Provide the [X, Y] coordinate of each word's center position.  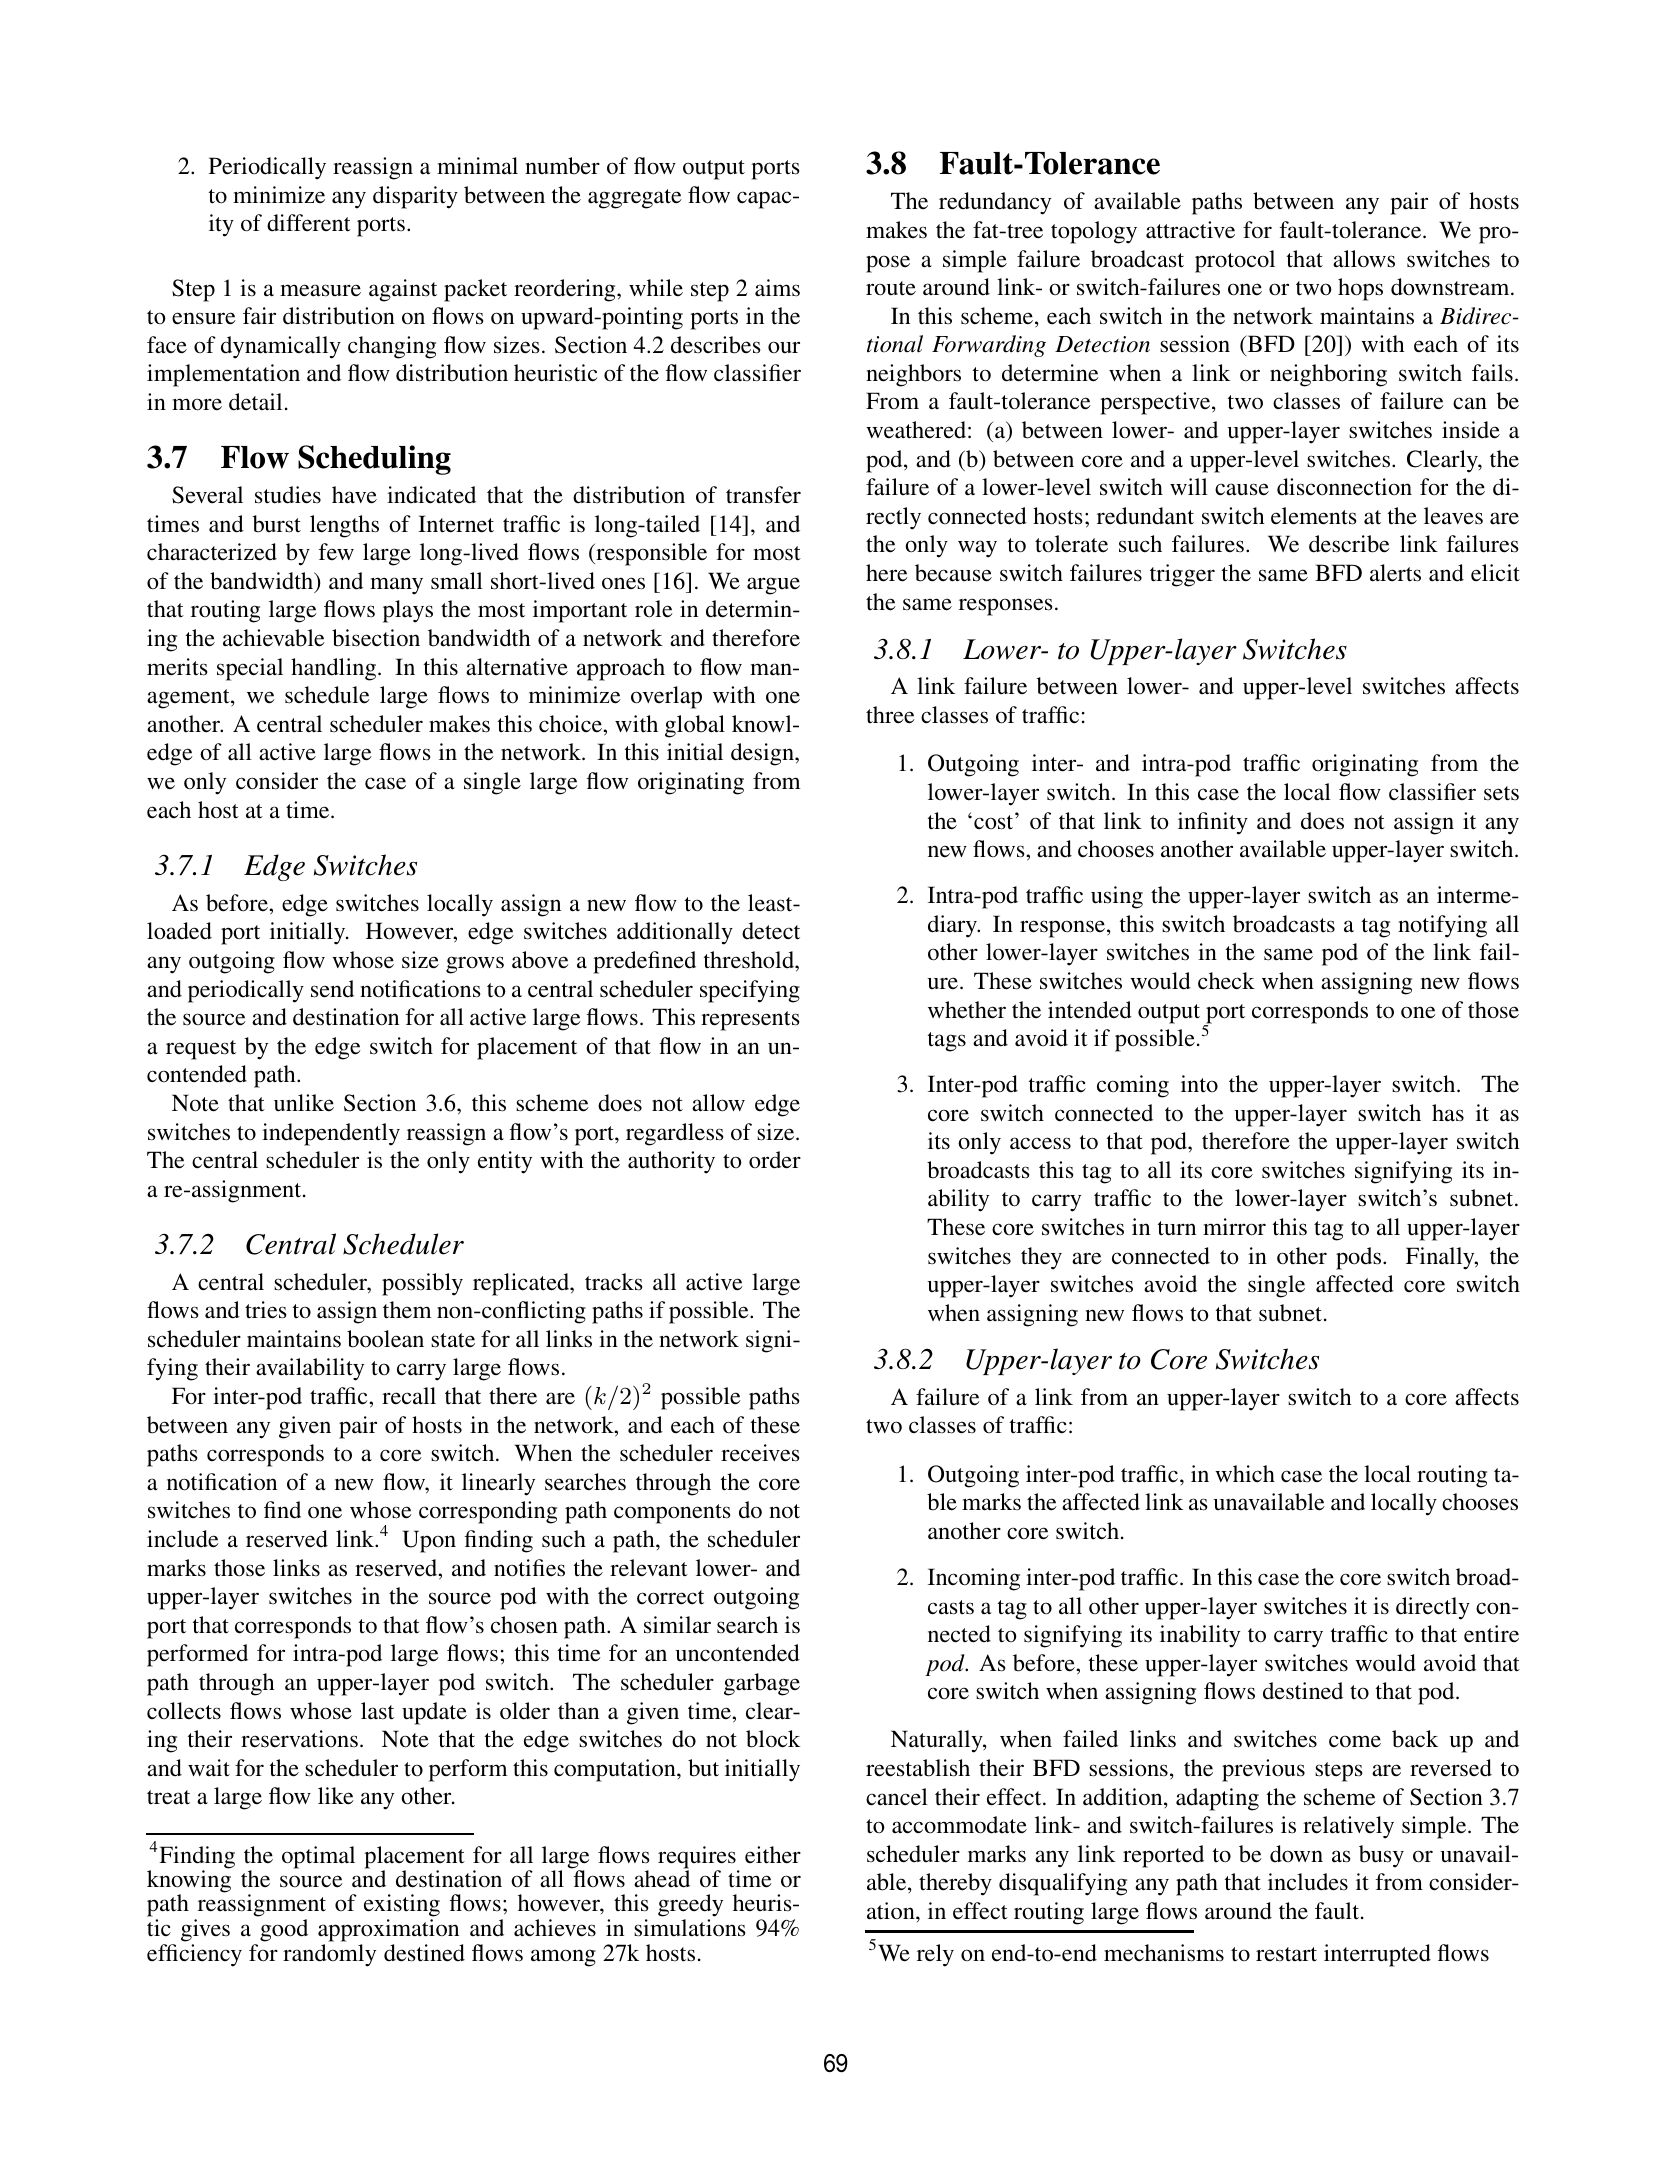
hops [1360, 289]
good [284, 1930]
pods [1360, 1258]
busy [1381, 1856]
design [763, 754]
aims [777, 288]
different [309, 223]
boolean [385, 1339]
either [773, 1855]
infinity [1213, 823]
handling [335, 669]
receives [760, 1453]
